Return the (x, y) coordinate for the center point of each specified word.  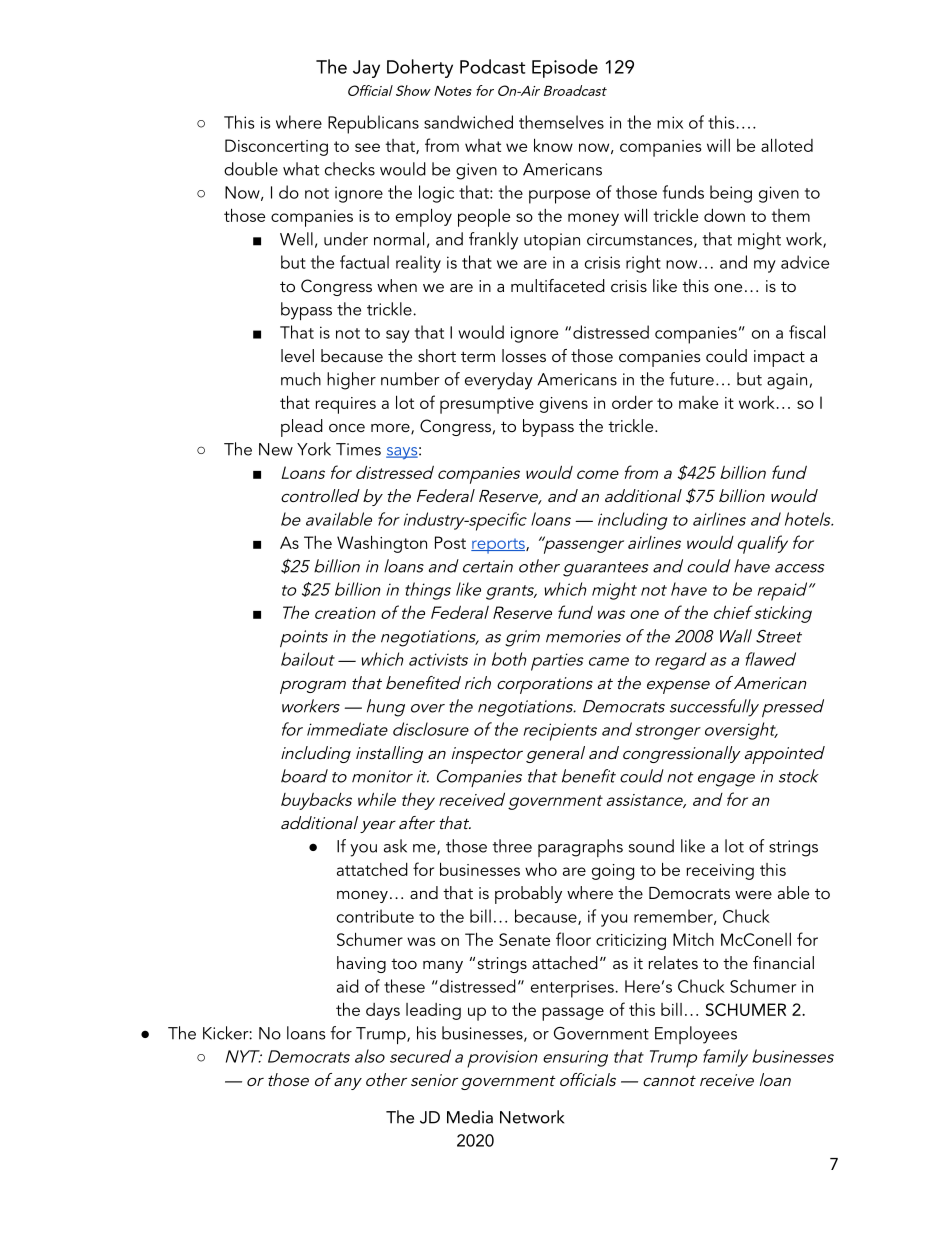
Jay (366, 69)
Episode (565, 68)
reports (499, 546)
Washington (382, 544)
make (698, 402)
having (361, 964)
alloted (787, 145)
